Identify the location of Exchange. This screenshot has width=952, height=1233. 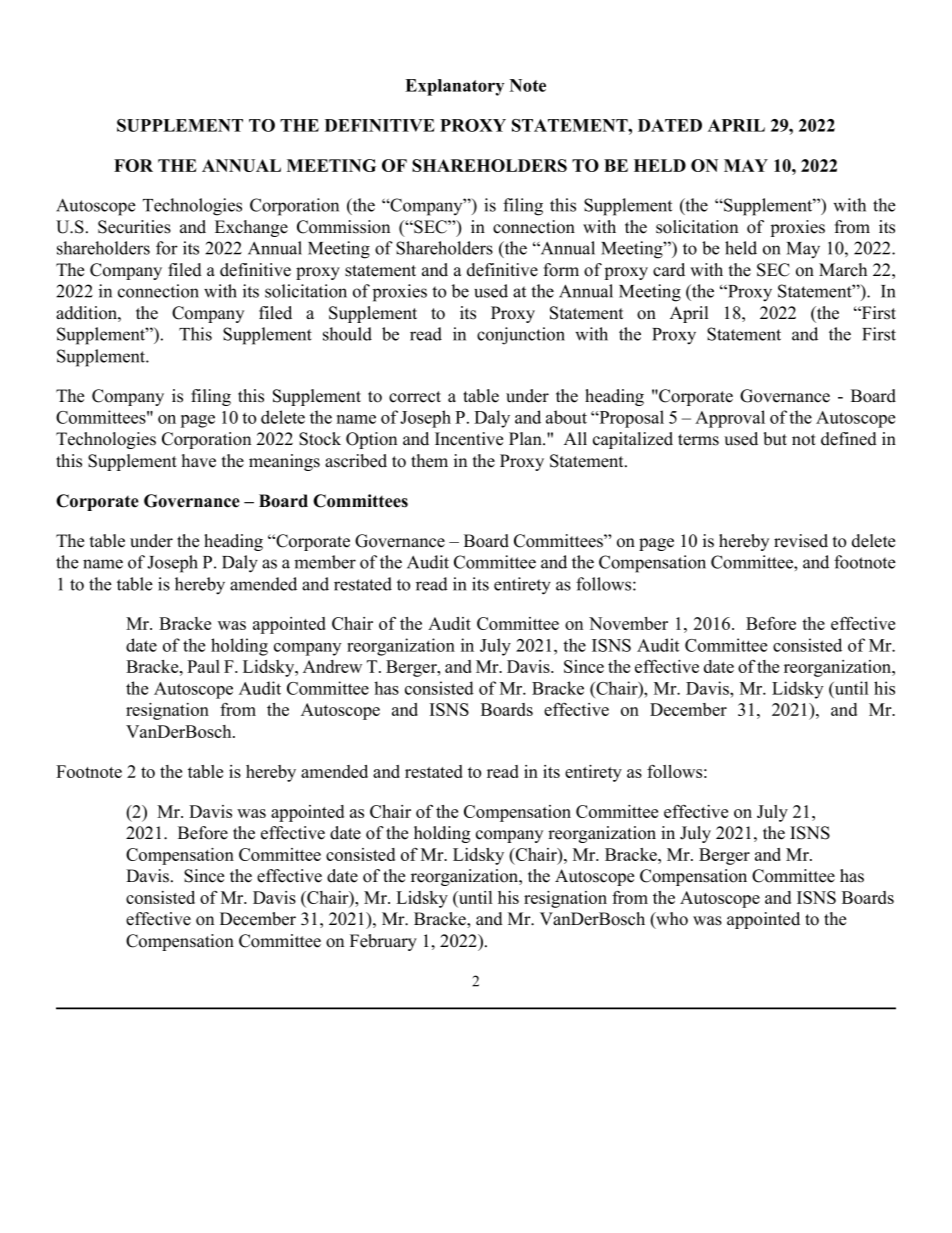
(251, 228).
